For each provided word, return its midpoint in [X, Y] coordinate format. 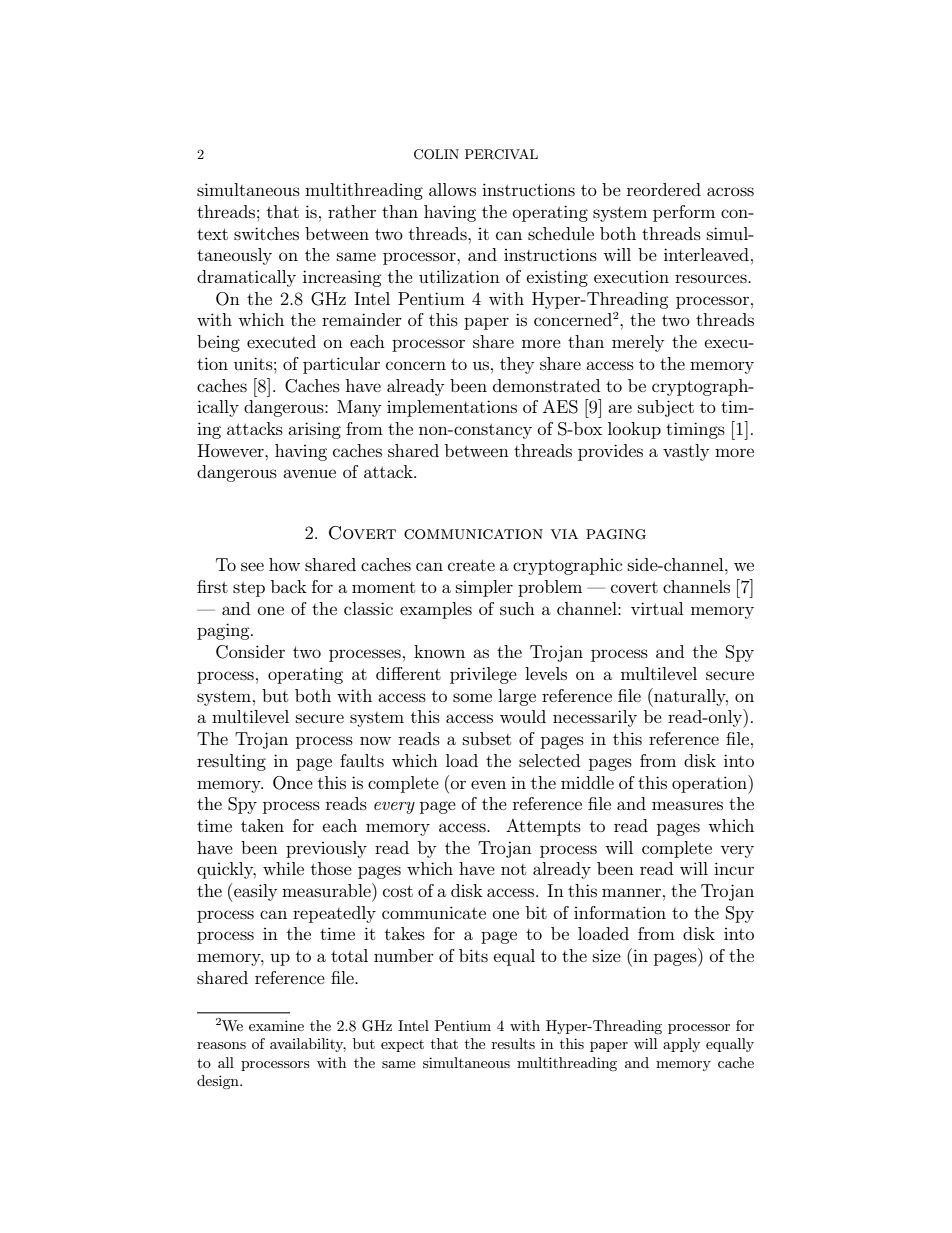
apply [681, 1045]
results [513, 1043]
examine [276, 1025]
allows [452, 189]
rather [352, 211]
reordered [664, 189]
